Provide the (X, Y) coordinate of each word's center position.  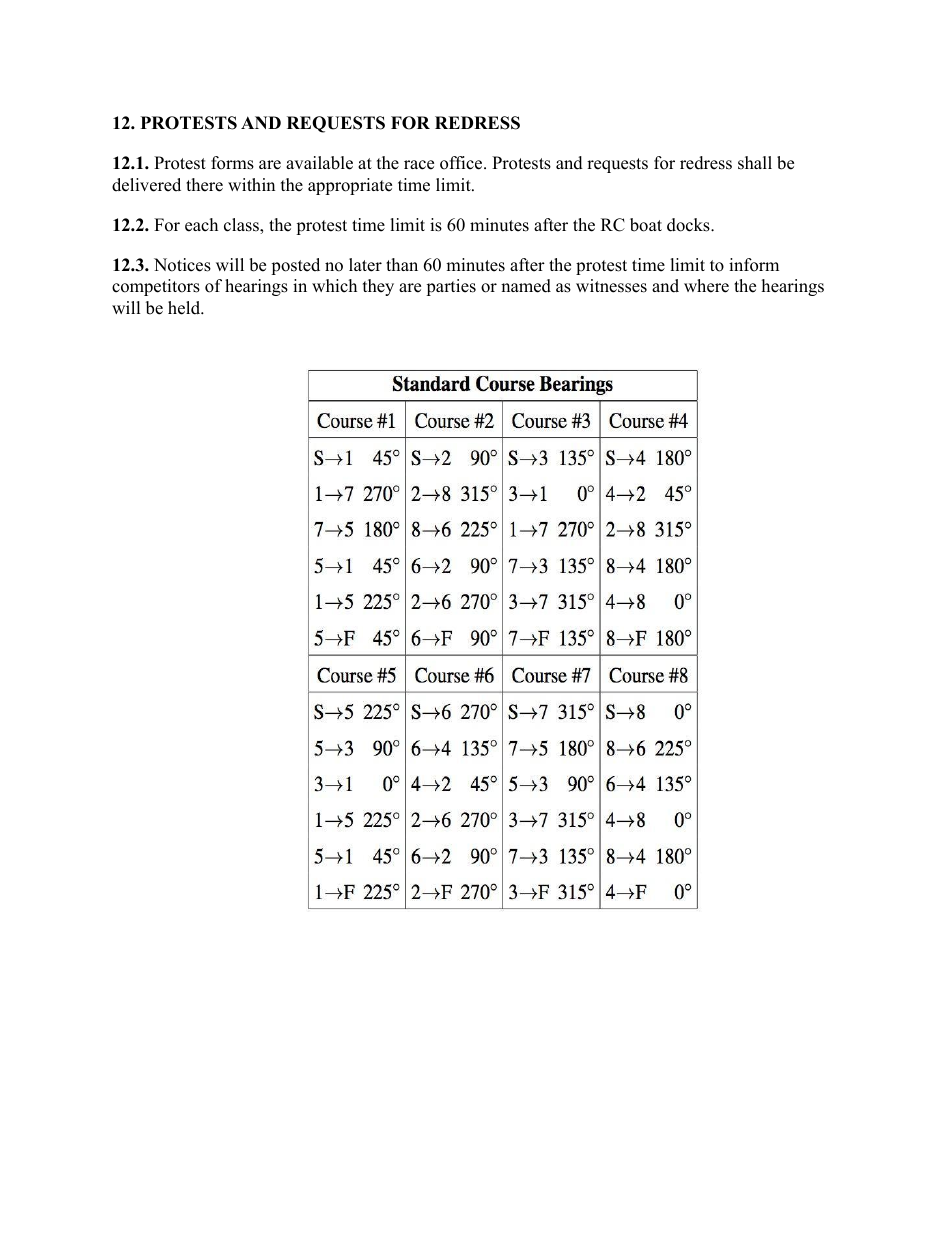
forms (232, 163)
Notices (182, 265)
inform (754, 265)
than (402, 264)
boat (646, 225)
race (419, 165)
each (201, 225)
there (204, 185)
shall (755, 163)
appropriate (350, 186)
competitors (156, 287)
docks (689, 225)
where (706, 286)
